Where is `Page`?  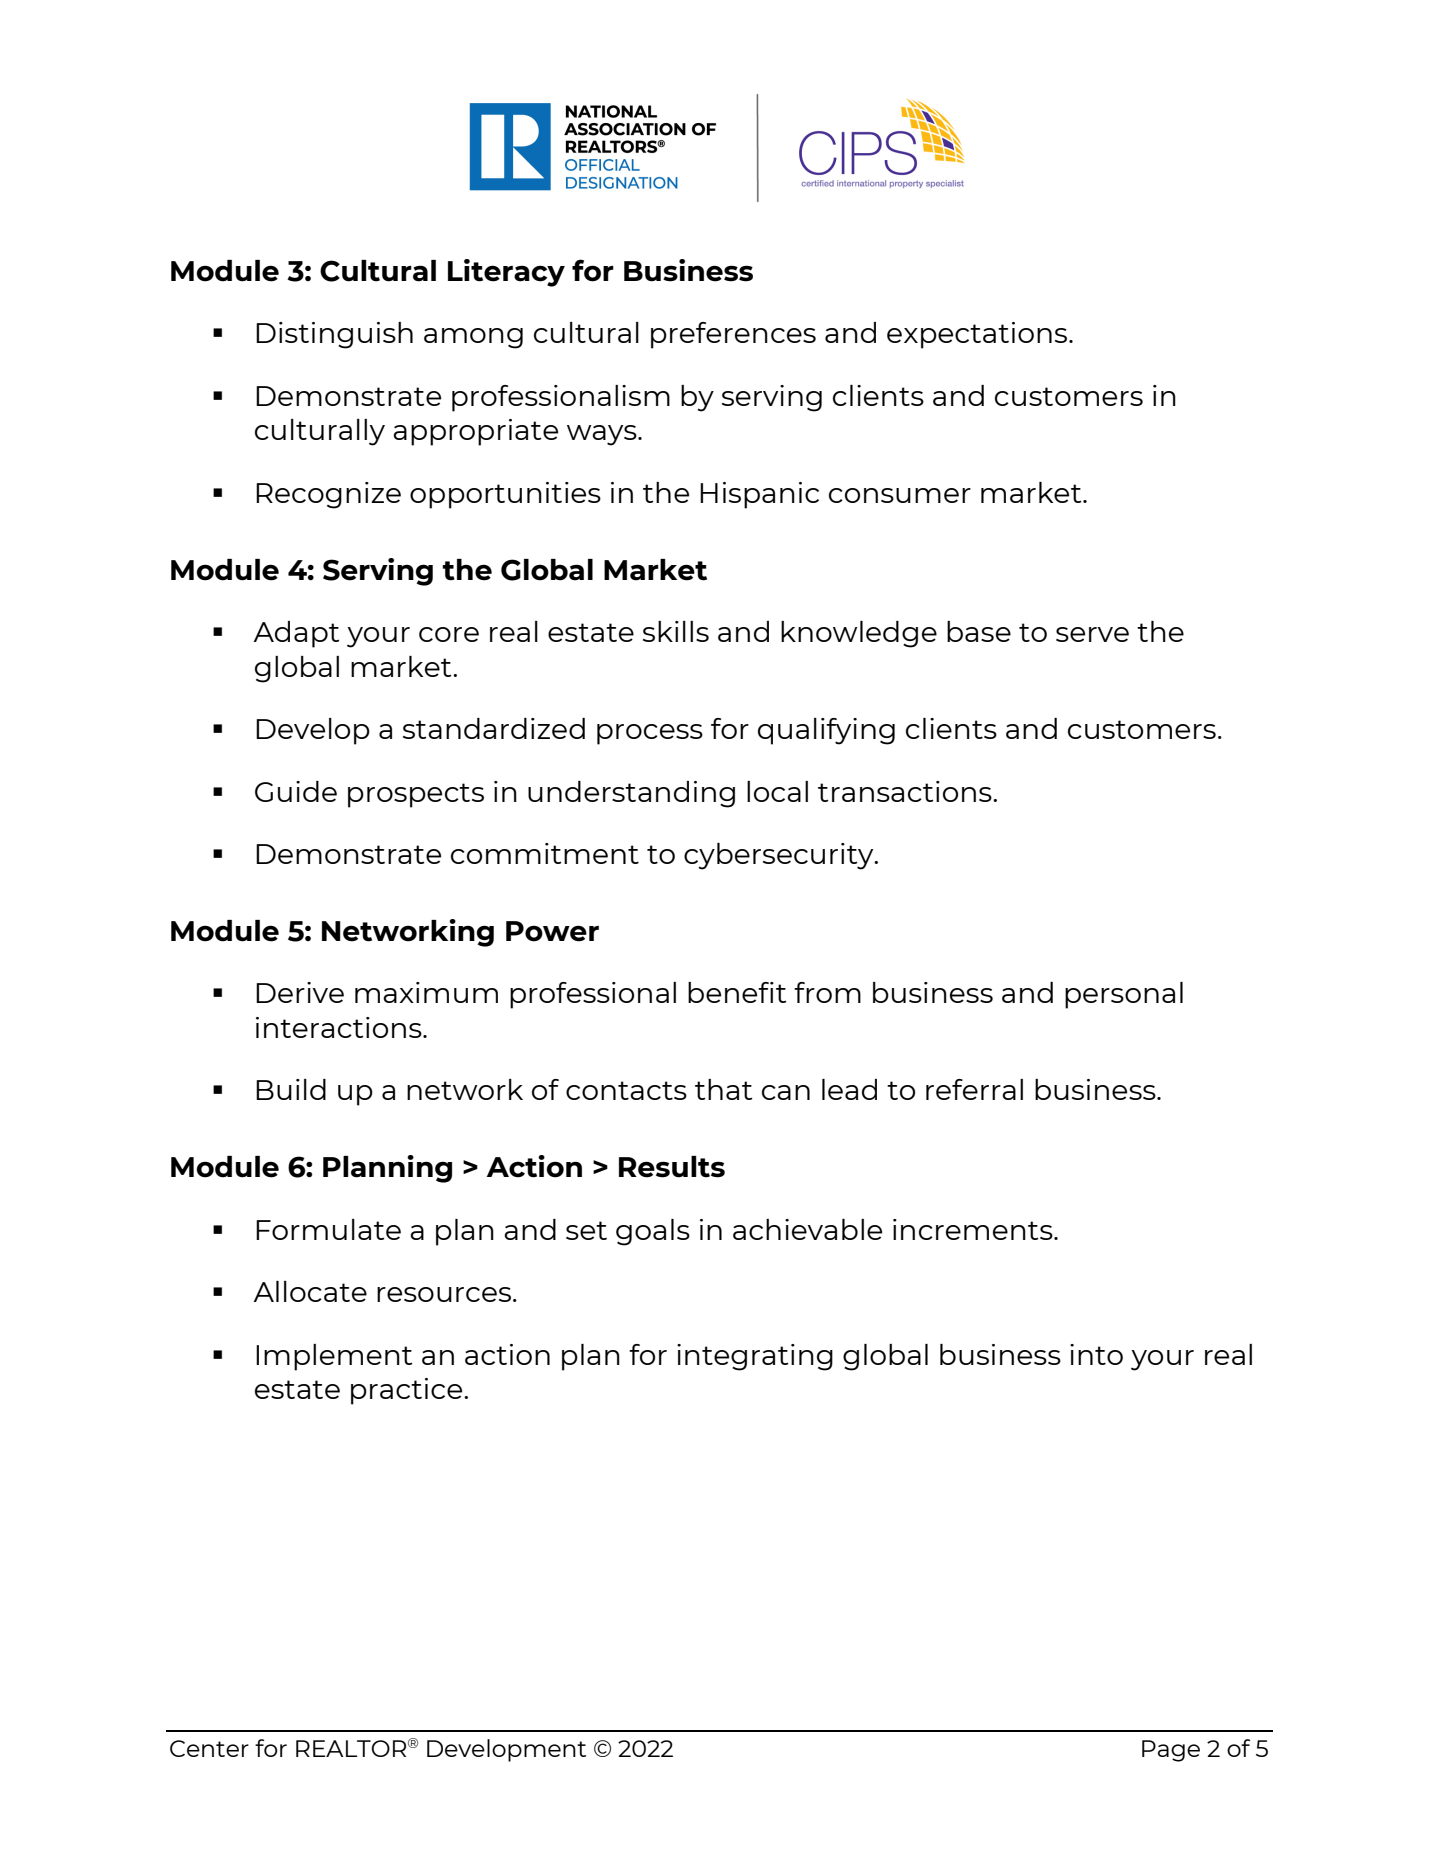 Page is located at coordinates (1171, 1751).
